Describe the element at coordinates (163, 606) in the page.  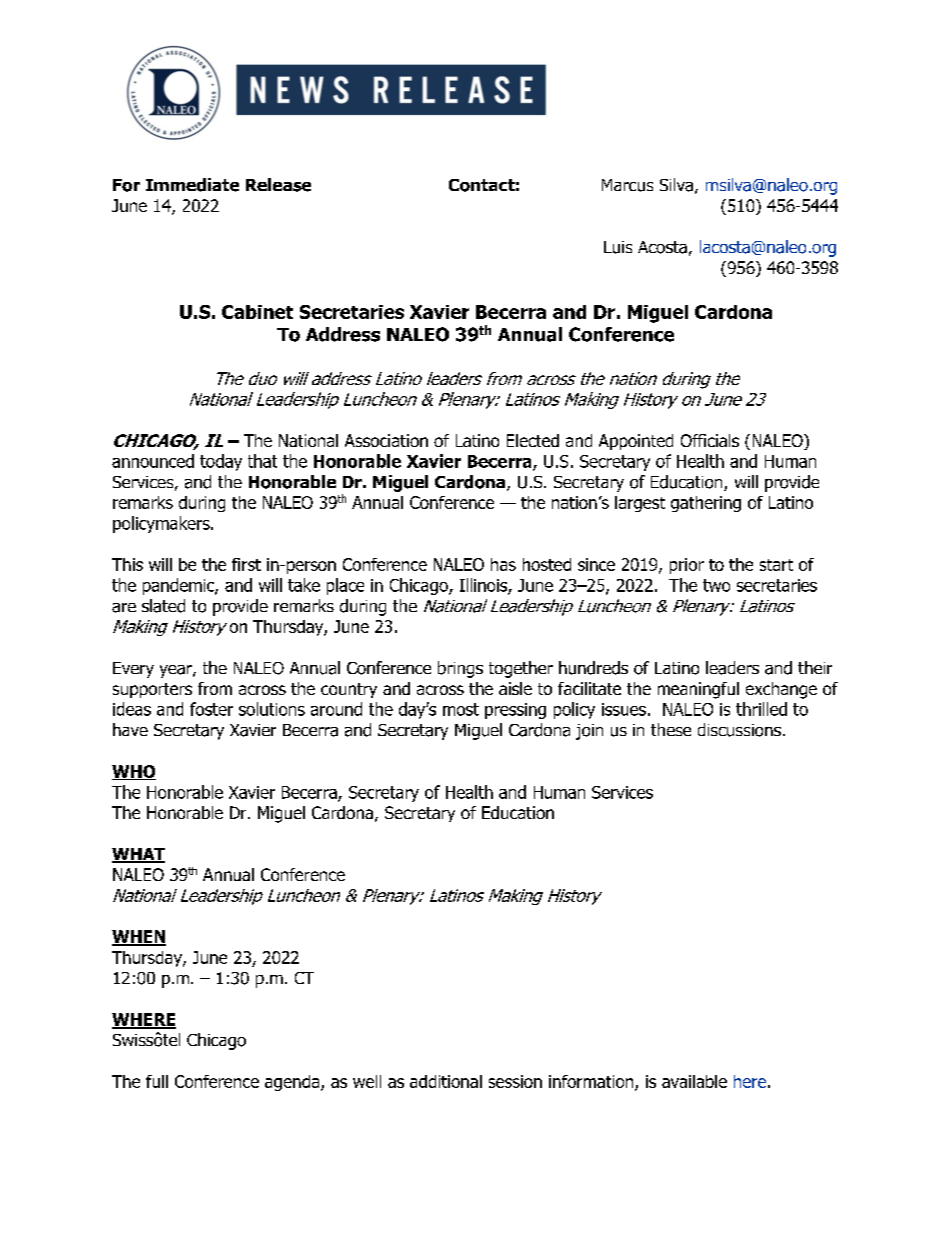
I see `slated` at that location.
